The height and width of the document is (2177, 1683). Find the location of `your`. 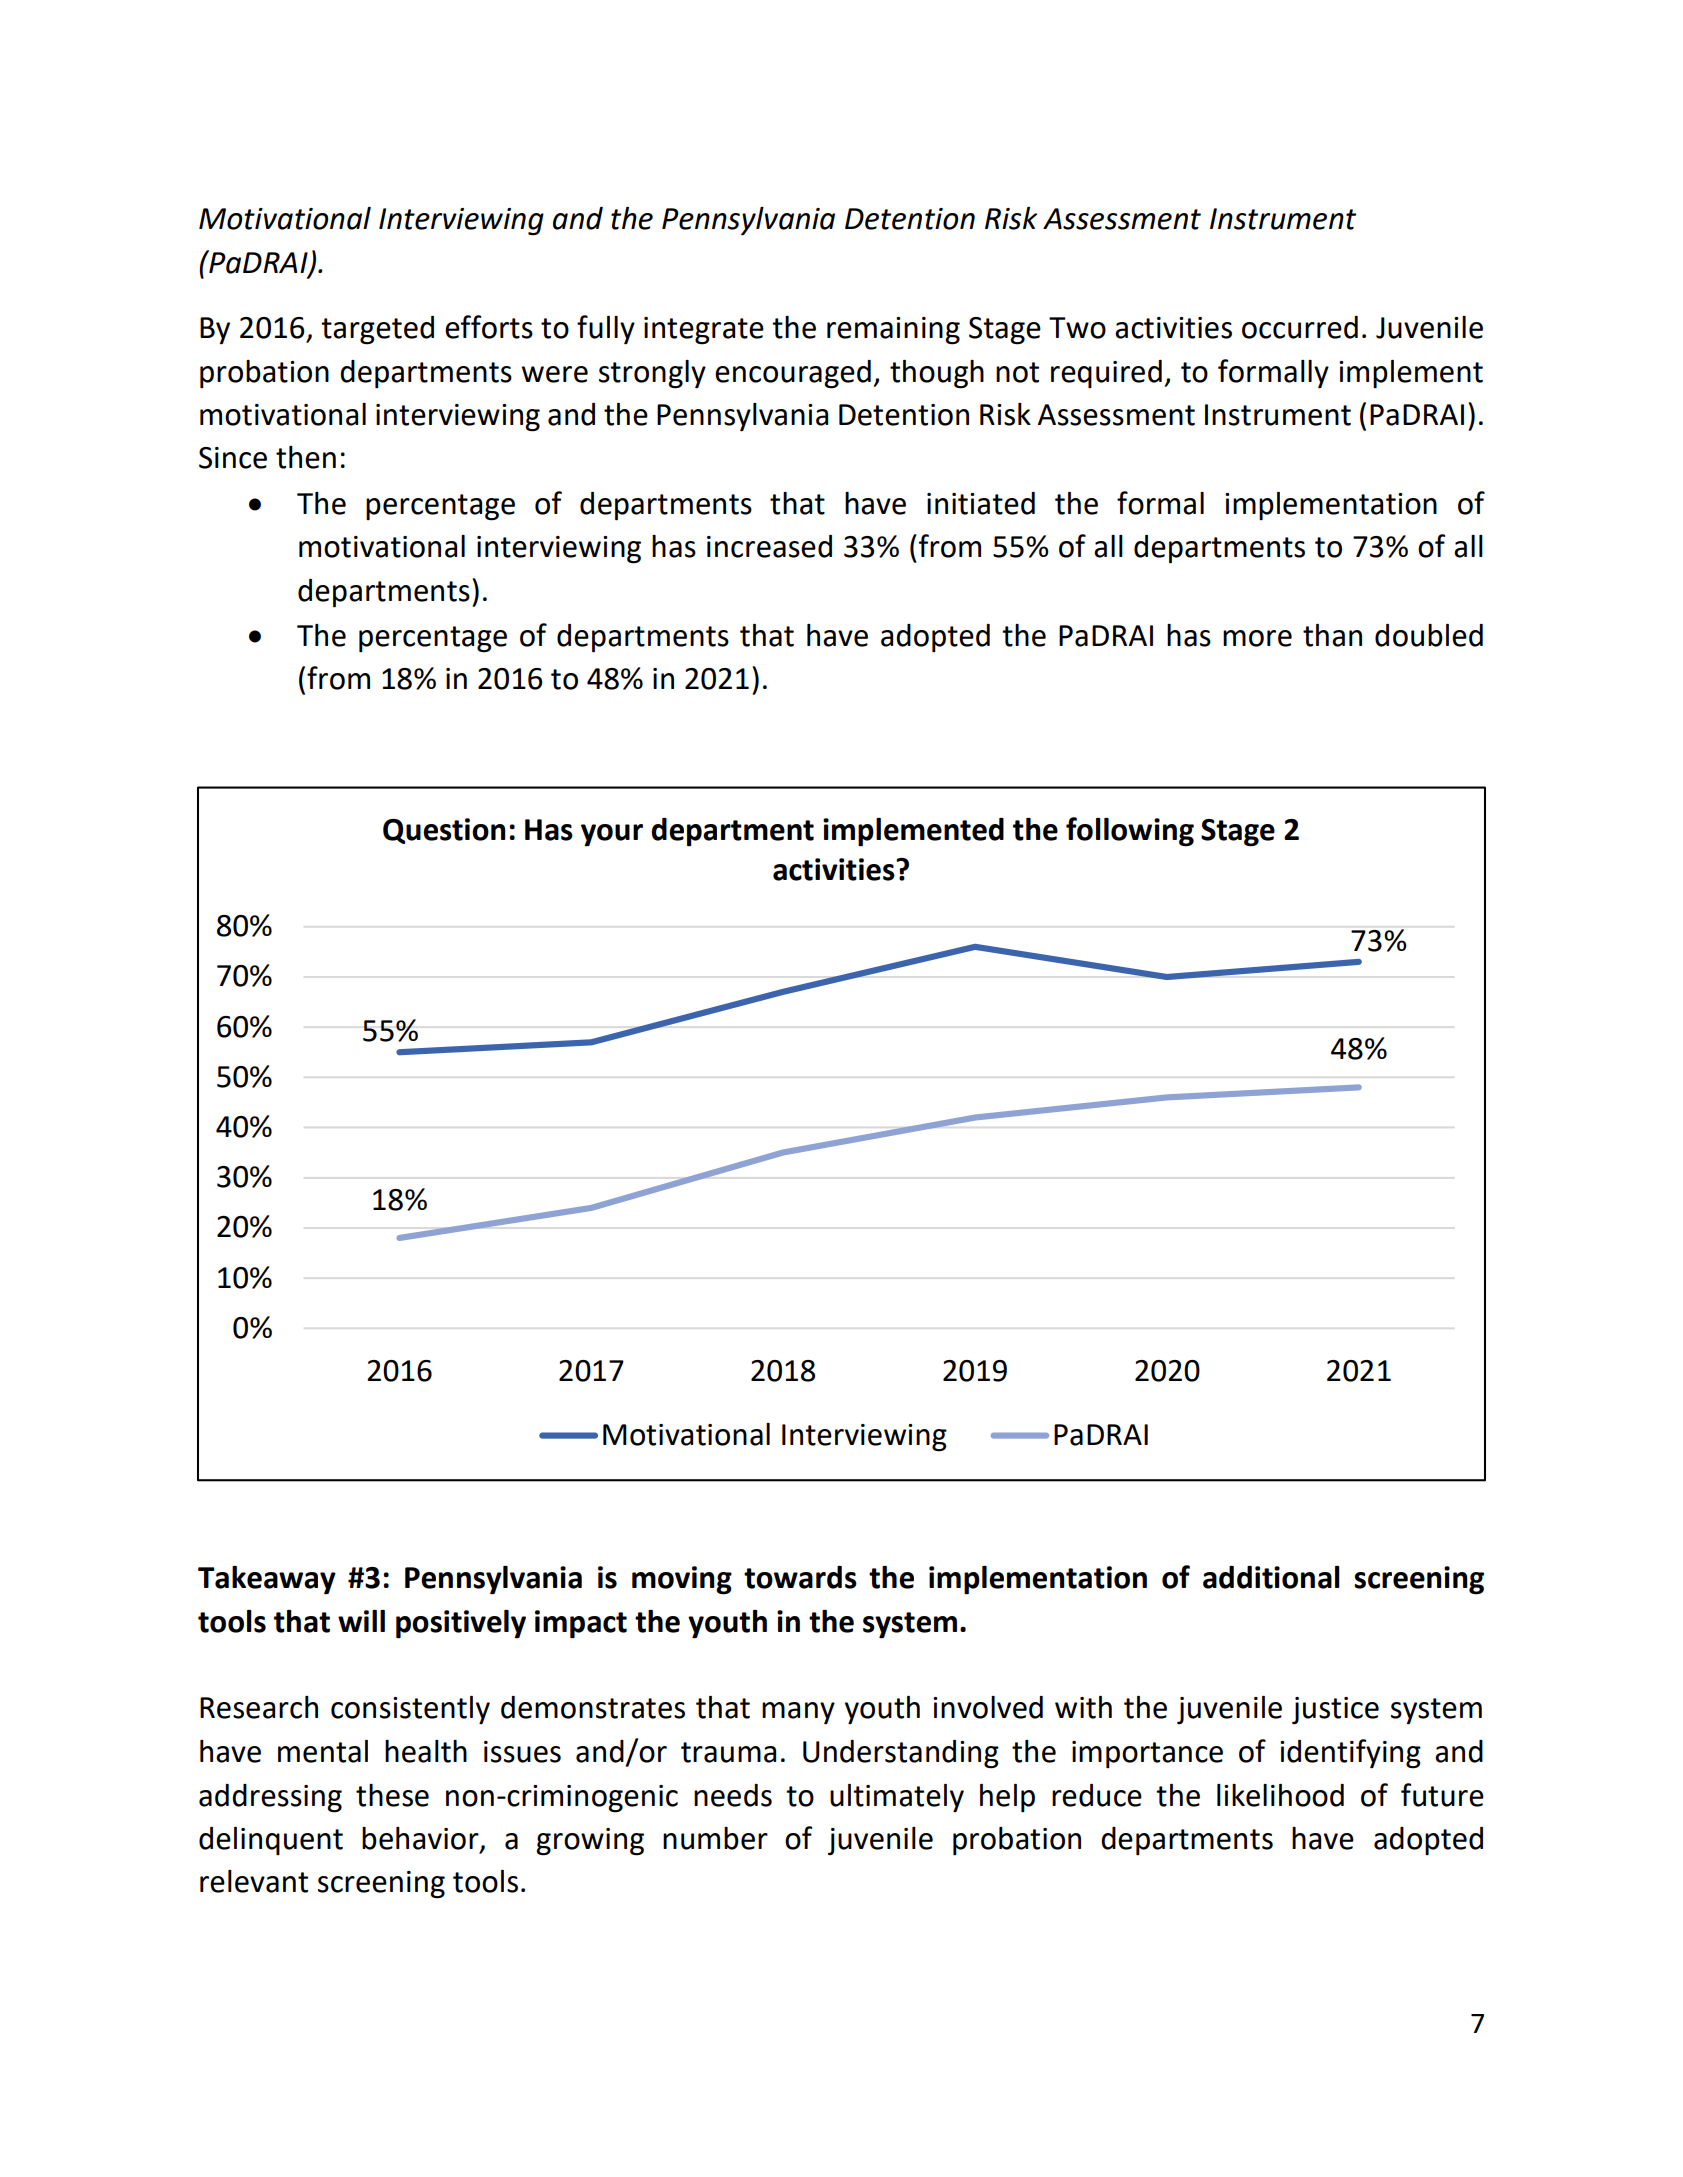

your is located at coordinates (612, 835).
